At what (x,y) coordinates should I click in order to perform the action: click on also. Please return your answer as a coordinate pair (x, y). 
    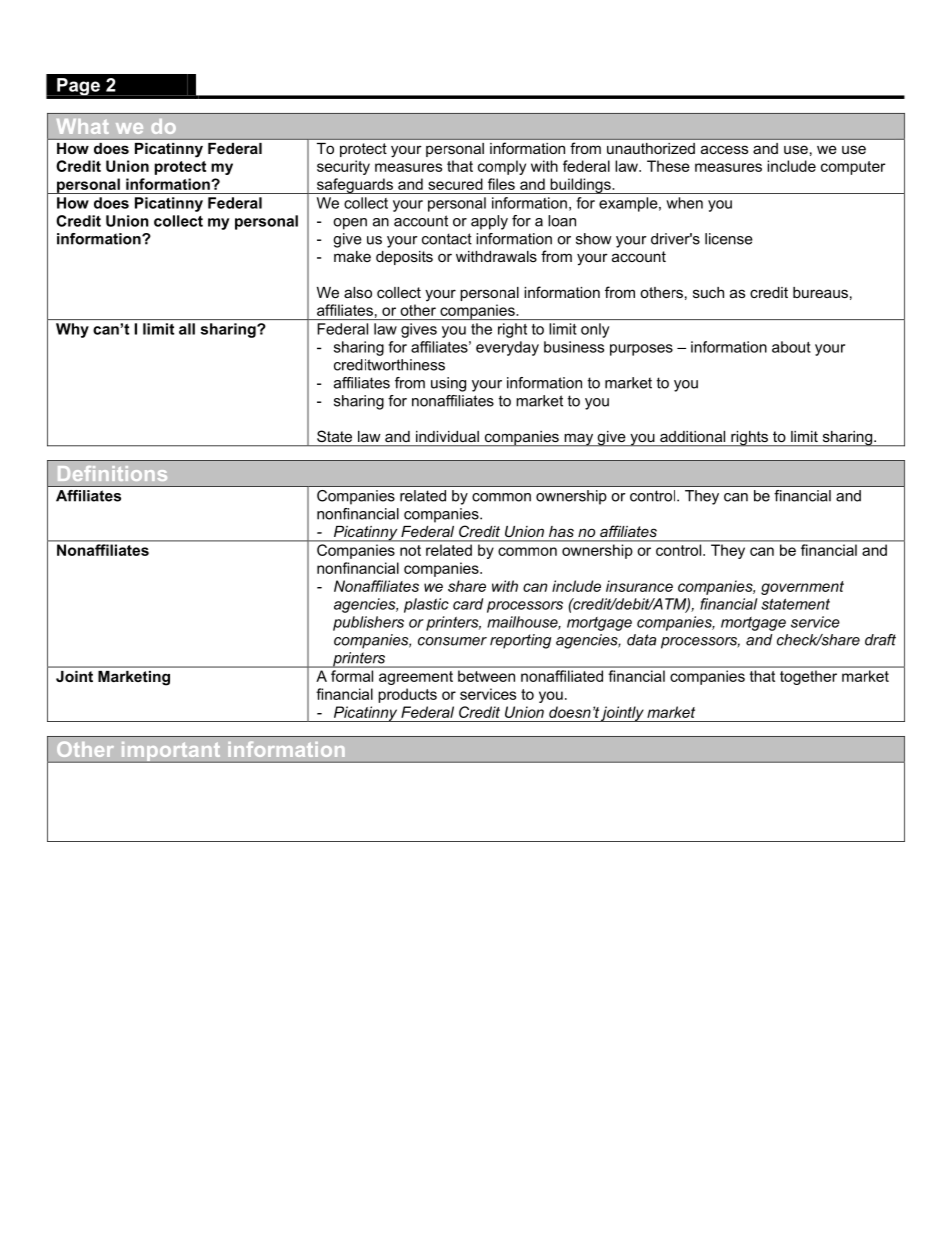
    Looking at the image, I should click on (358, 292).
